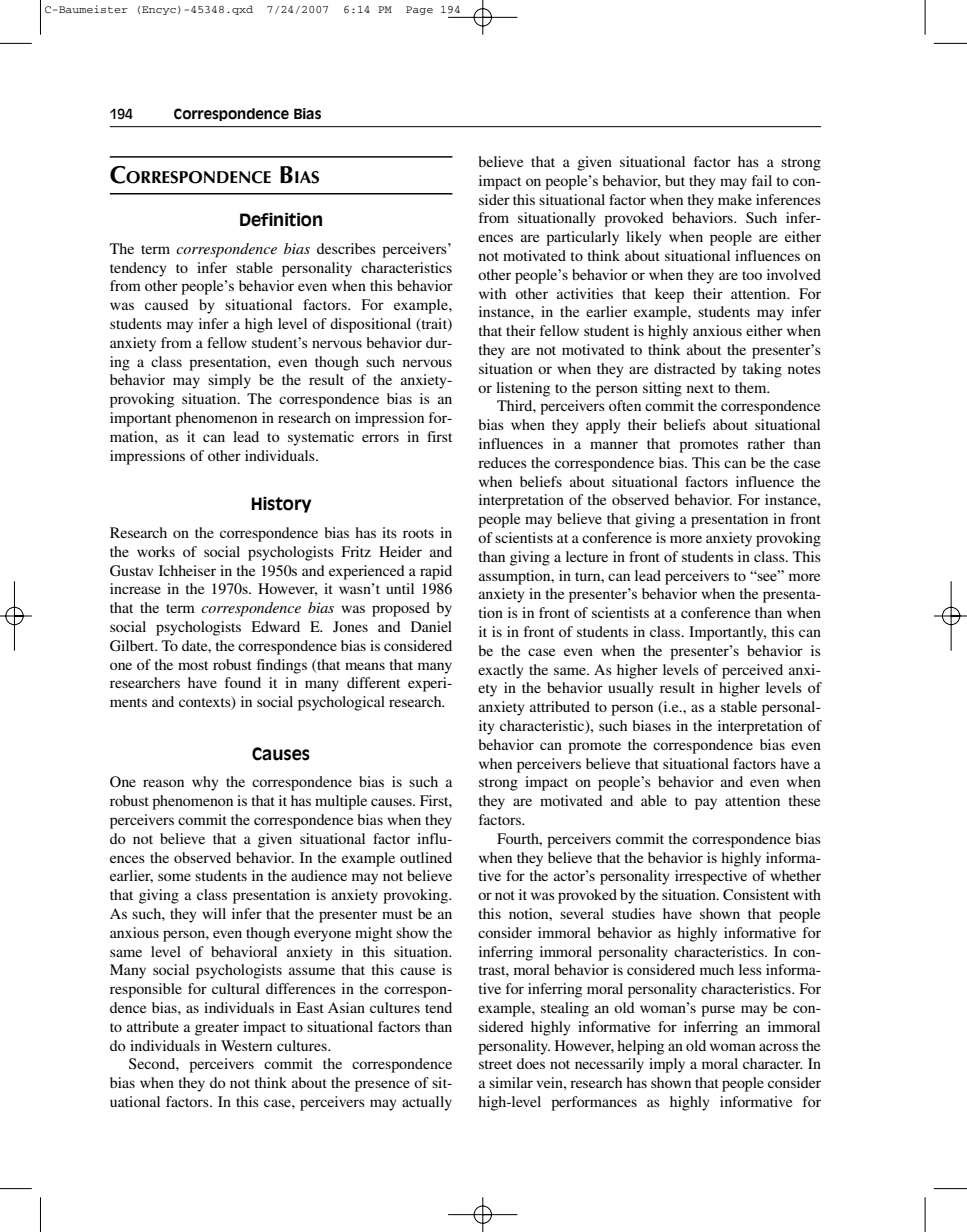  Describe the element at coordinates (426, 857) in the page. I see `outlined` at that location.
